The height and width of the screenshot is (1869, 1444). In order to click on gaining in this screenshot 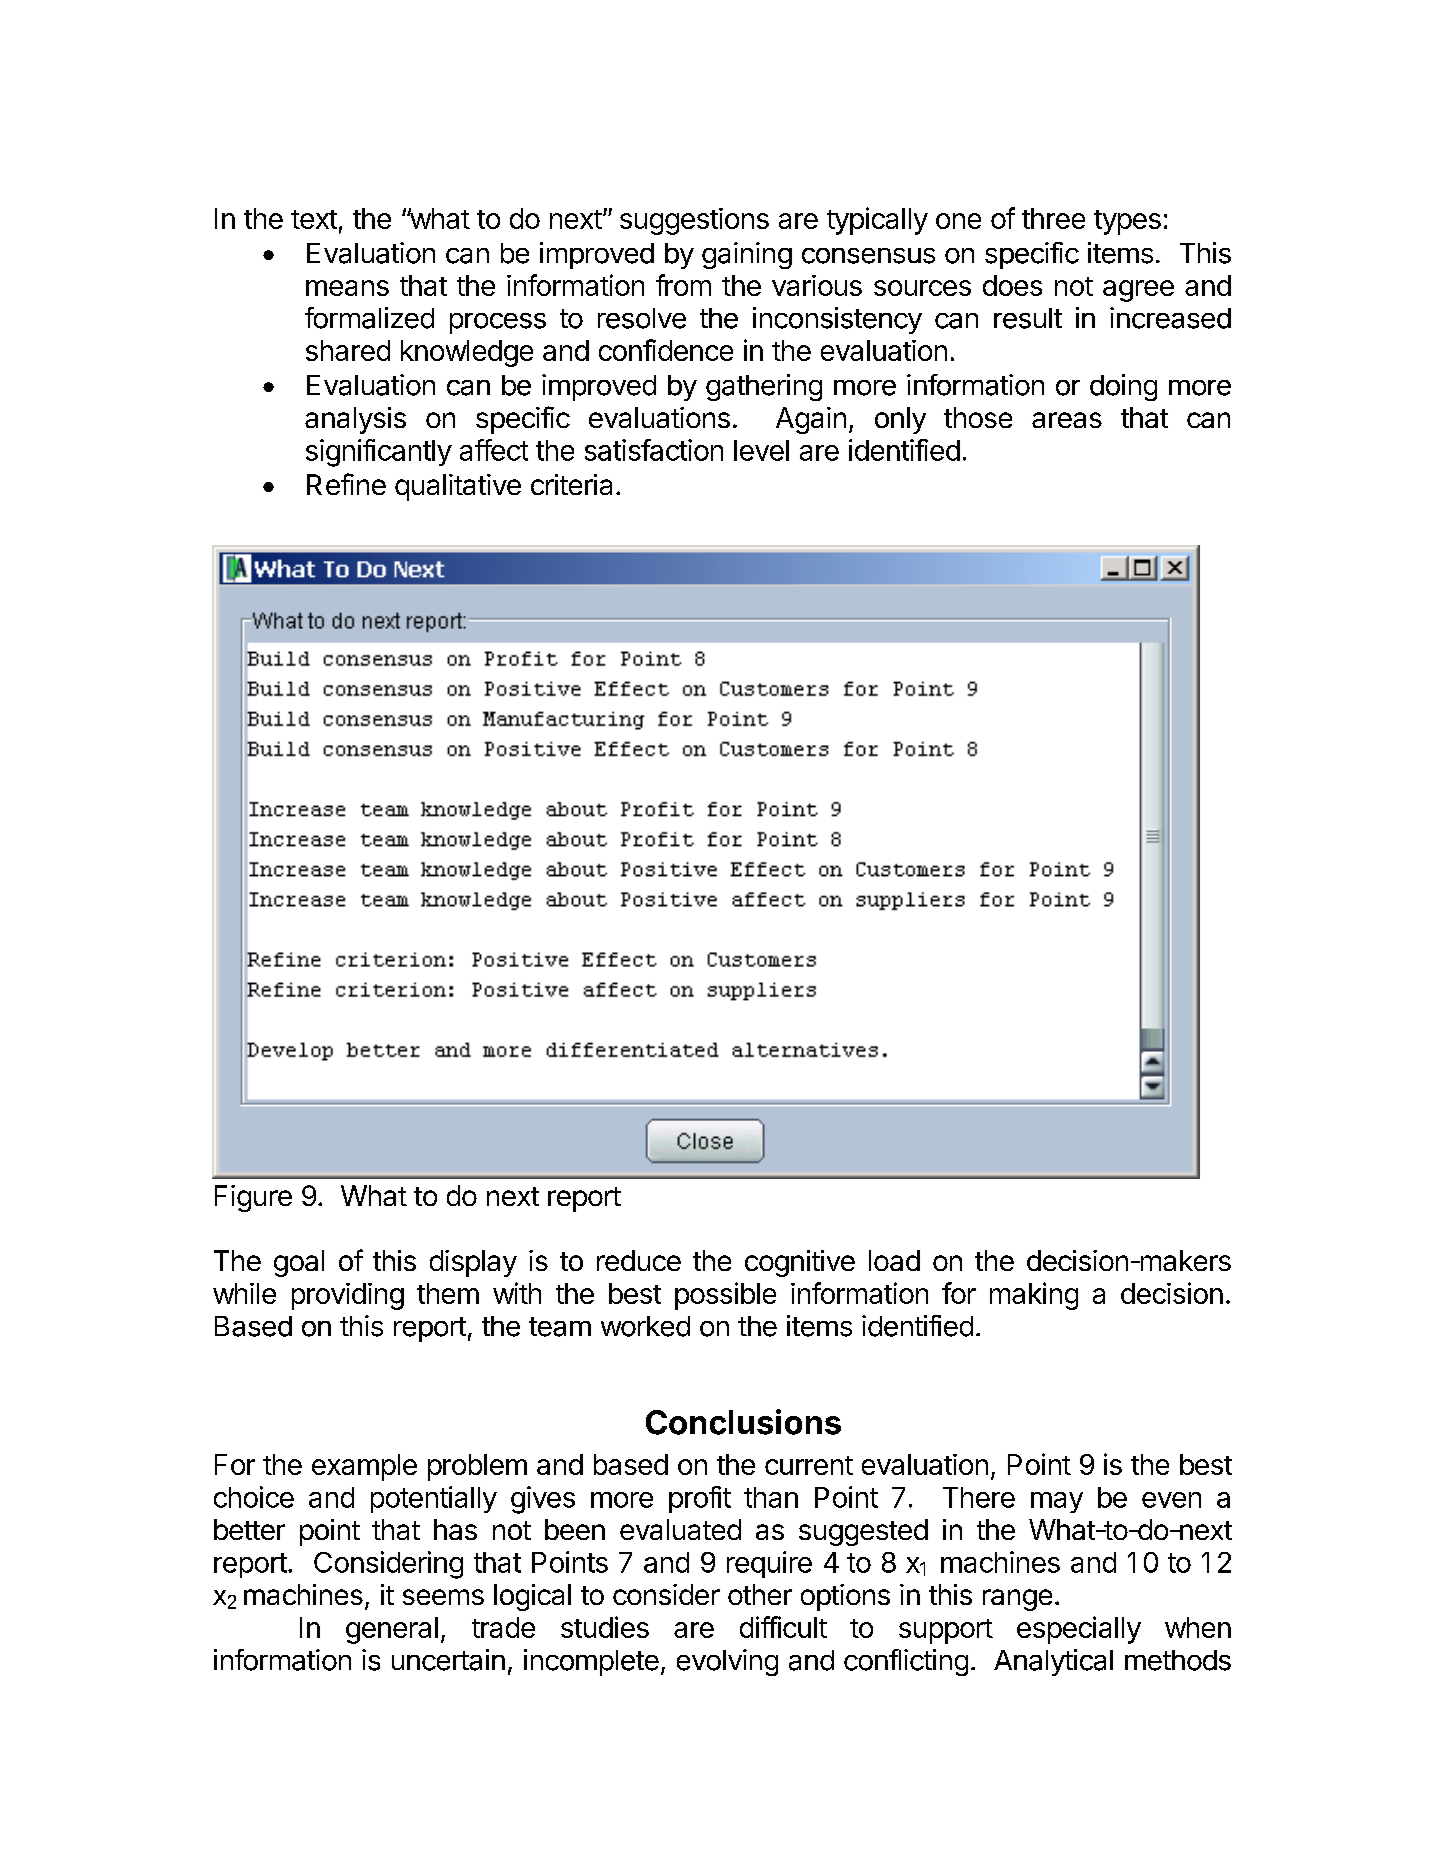, I will do `click(747, 255)`.
